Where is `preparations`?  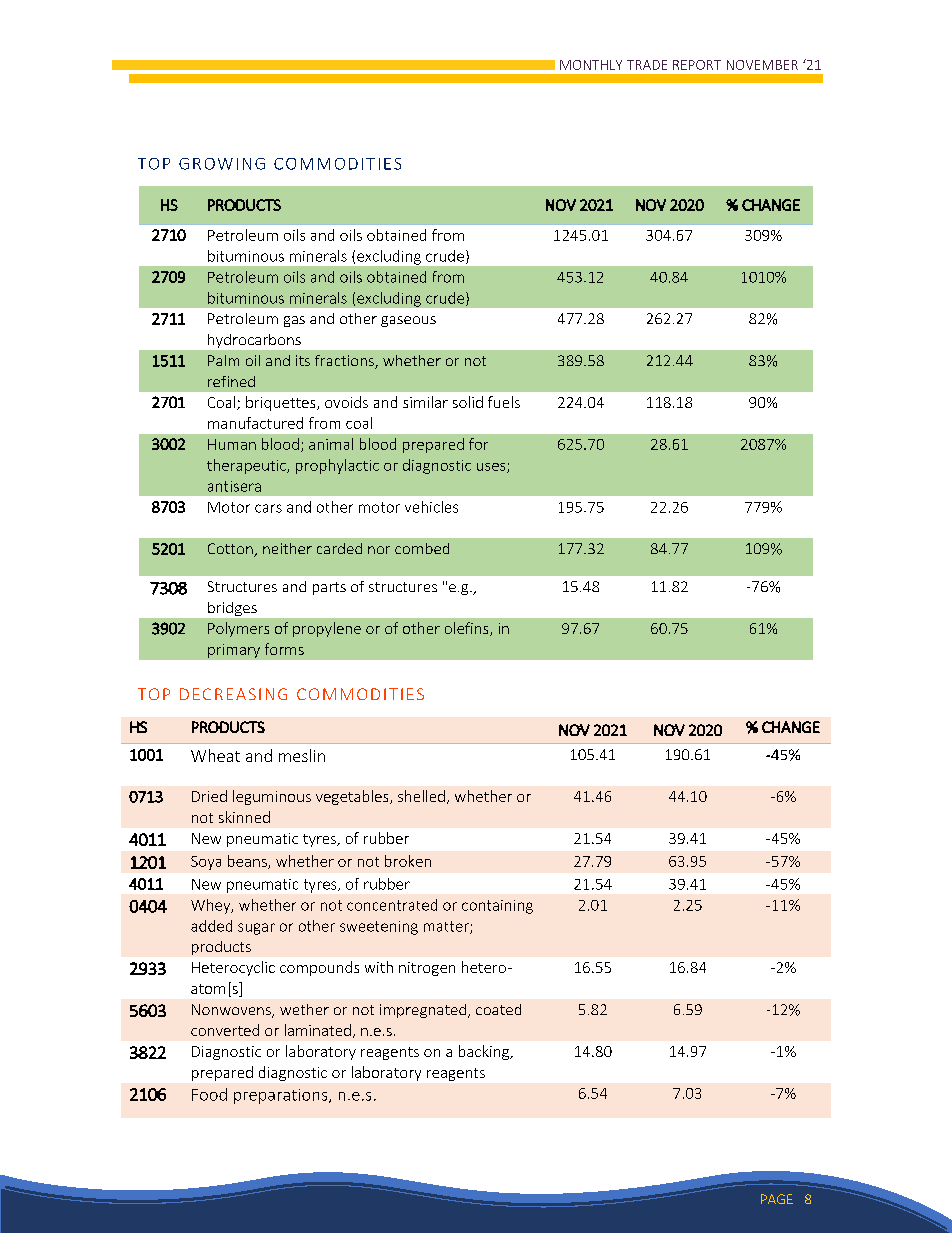
preparations is located at coordinates (282, 1096).
